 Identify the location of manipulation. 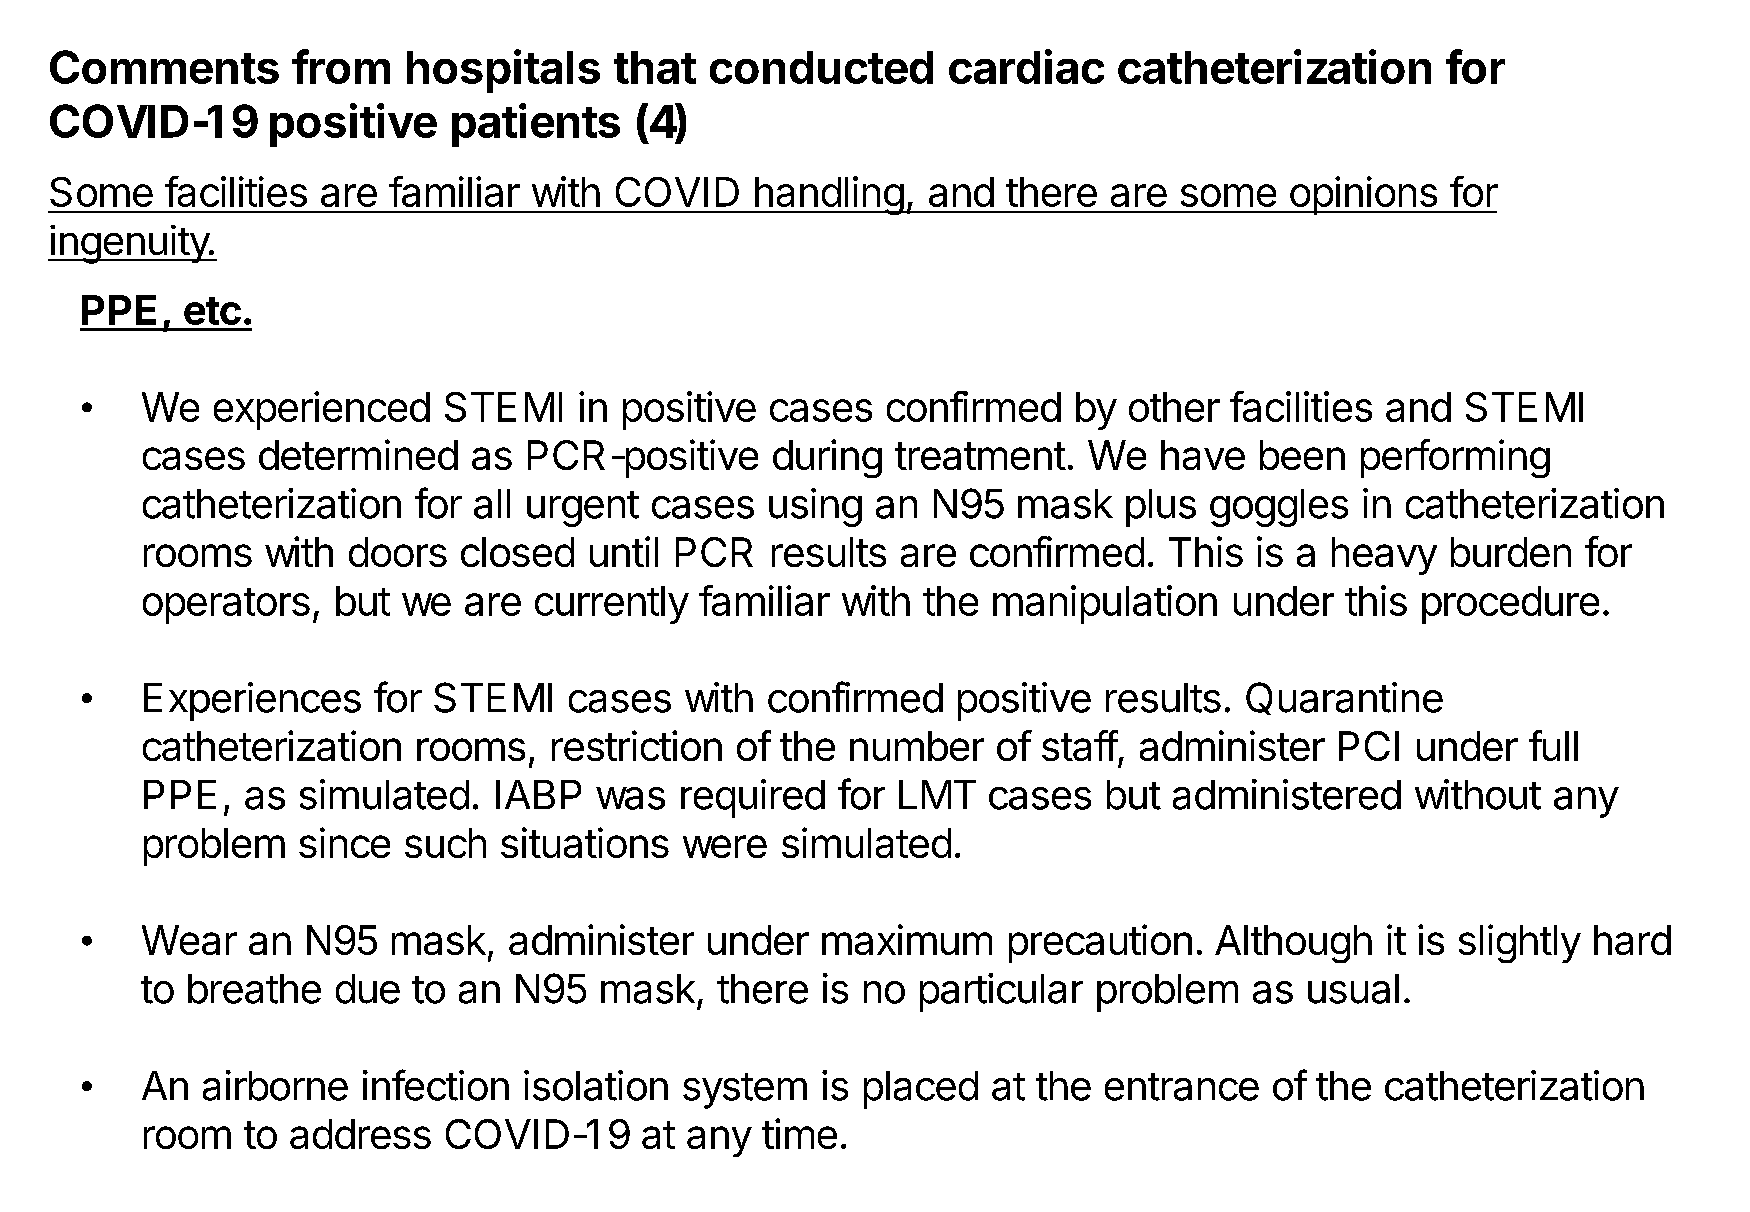
(1105, 604).
